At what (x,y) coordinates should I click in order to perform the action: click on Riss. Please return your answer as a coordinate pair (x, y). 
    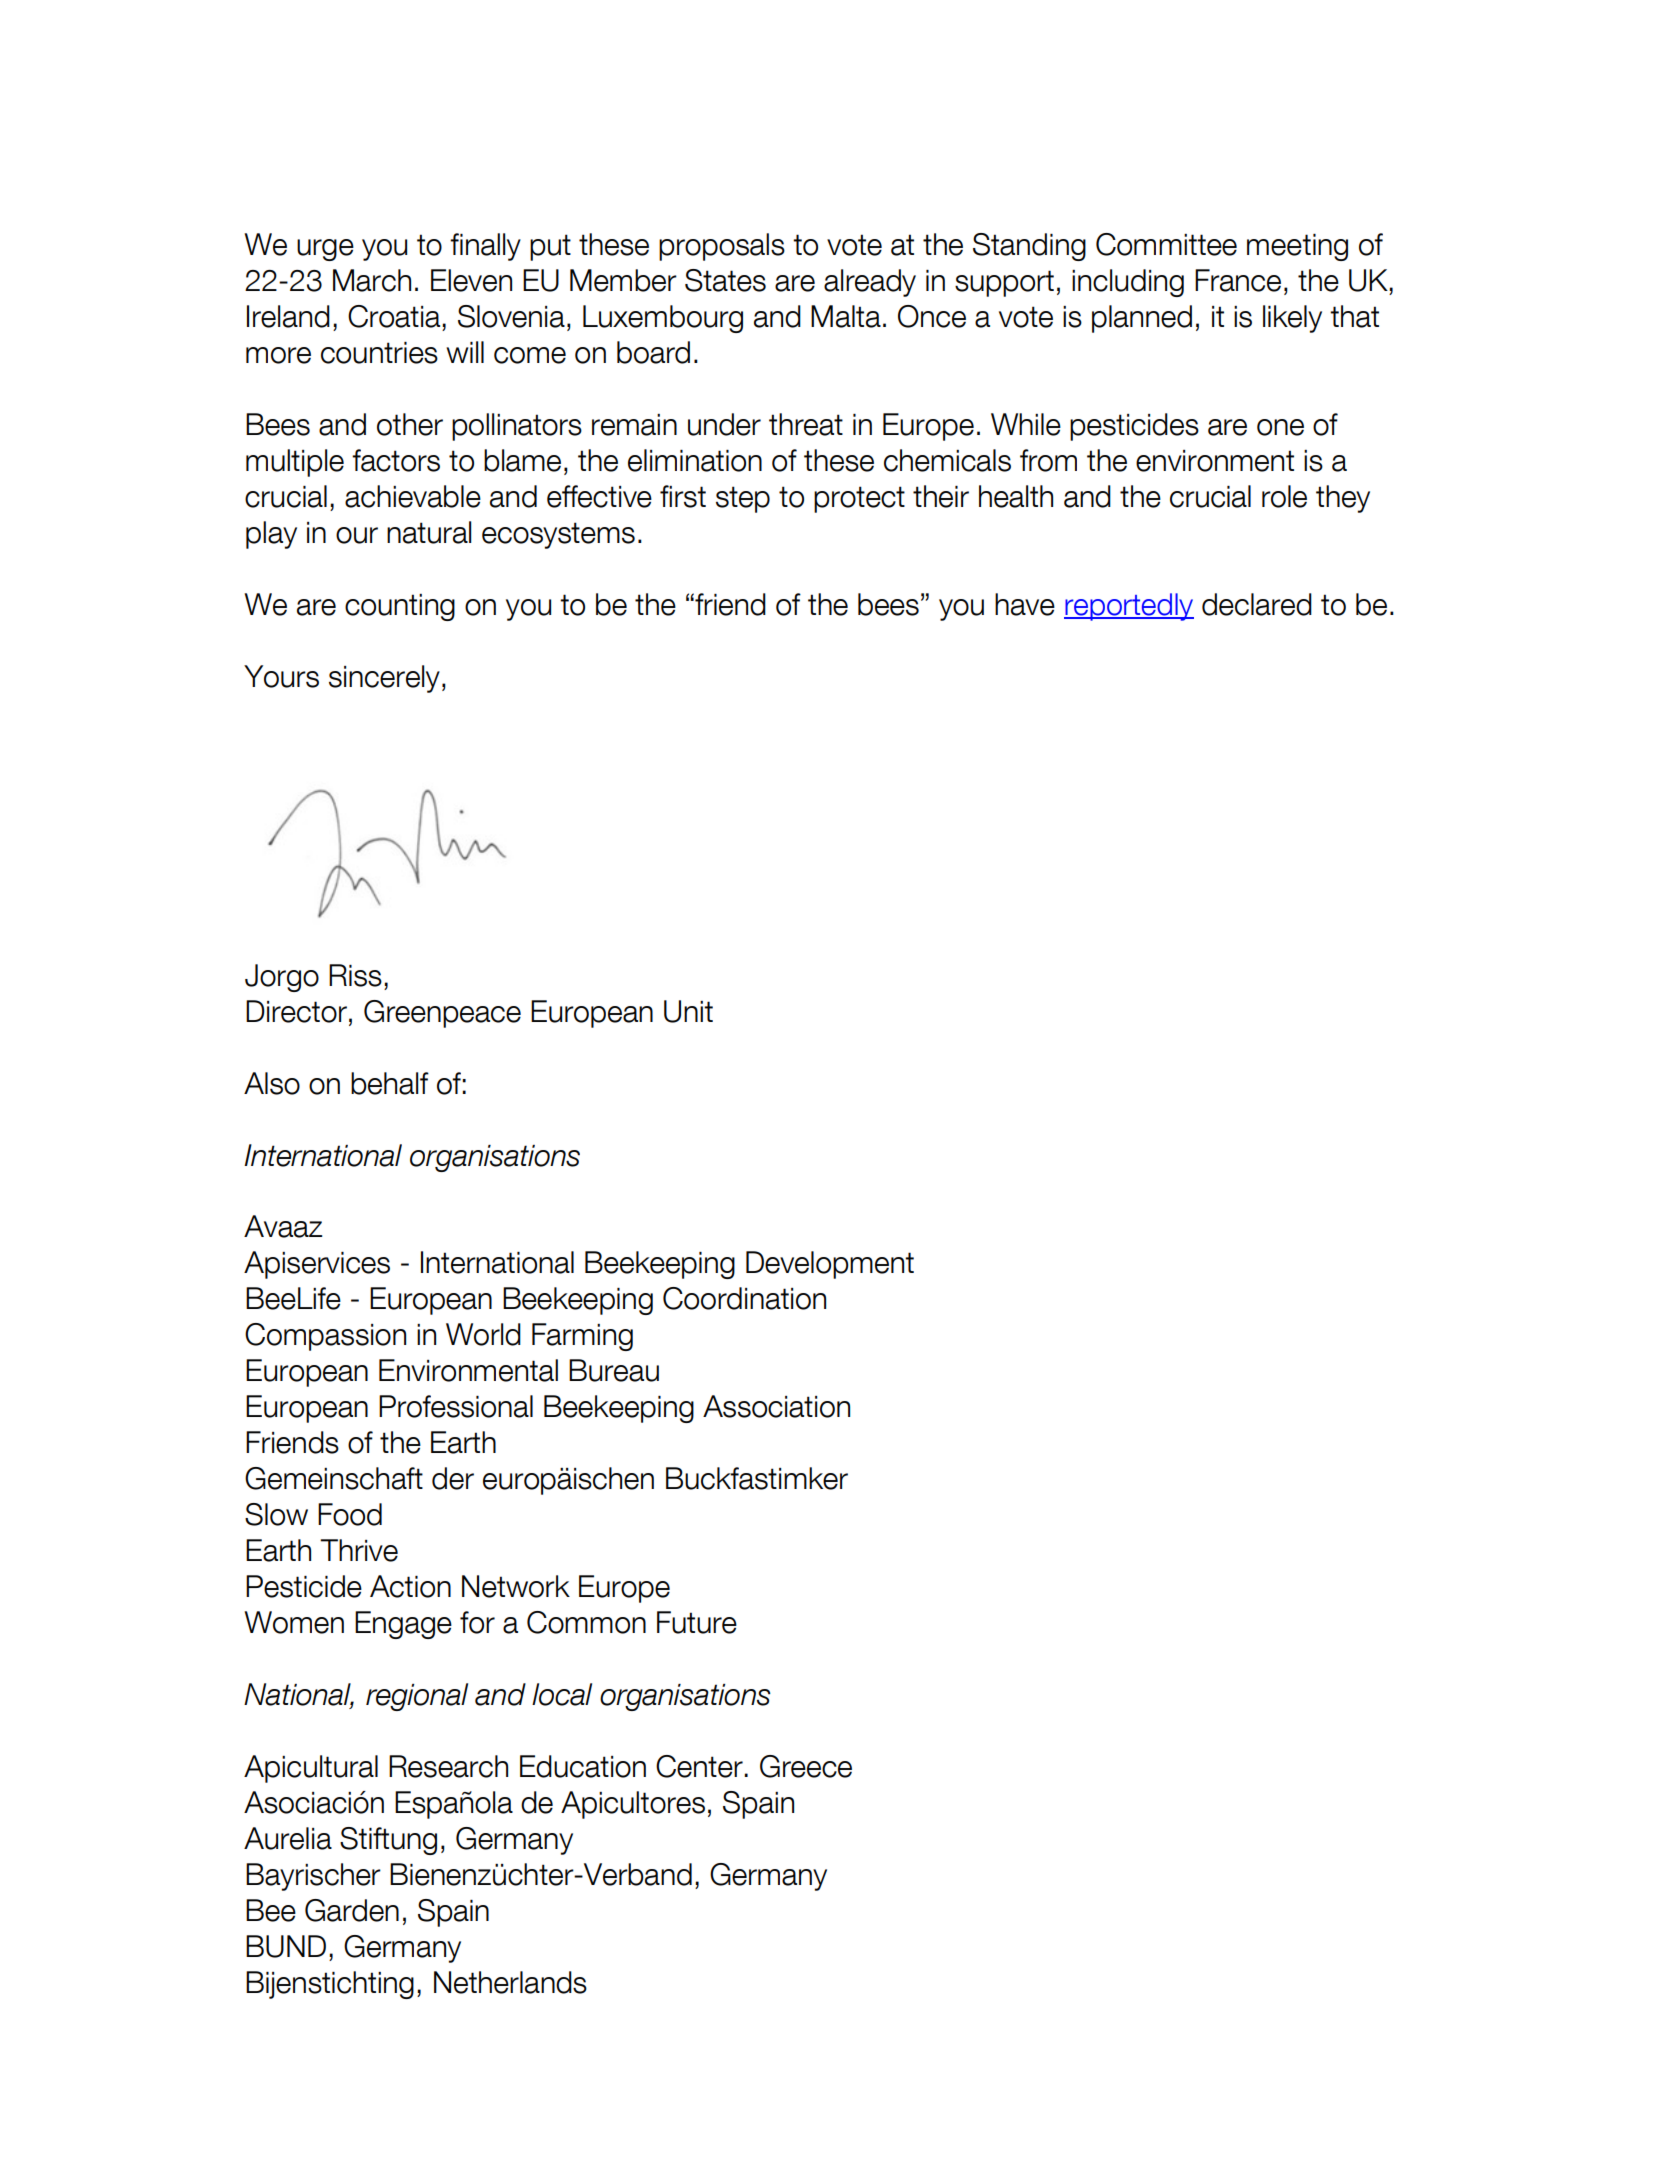
    Looking at the image, I should click on (355, 975).
